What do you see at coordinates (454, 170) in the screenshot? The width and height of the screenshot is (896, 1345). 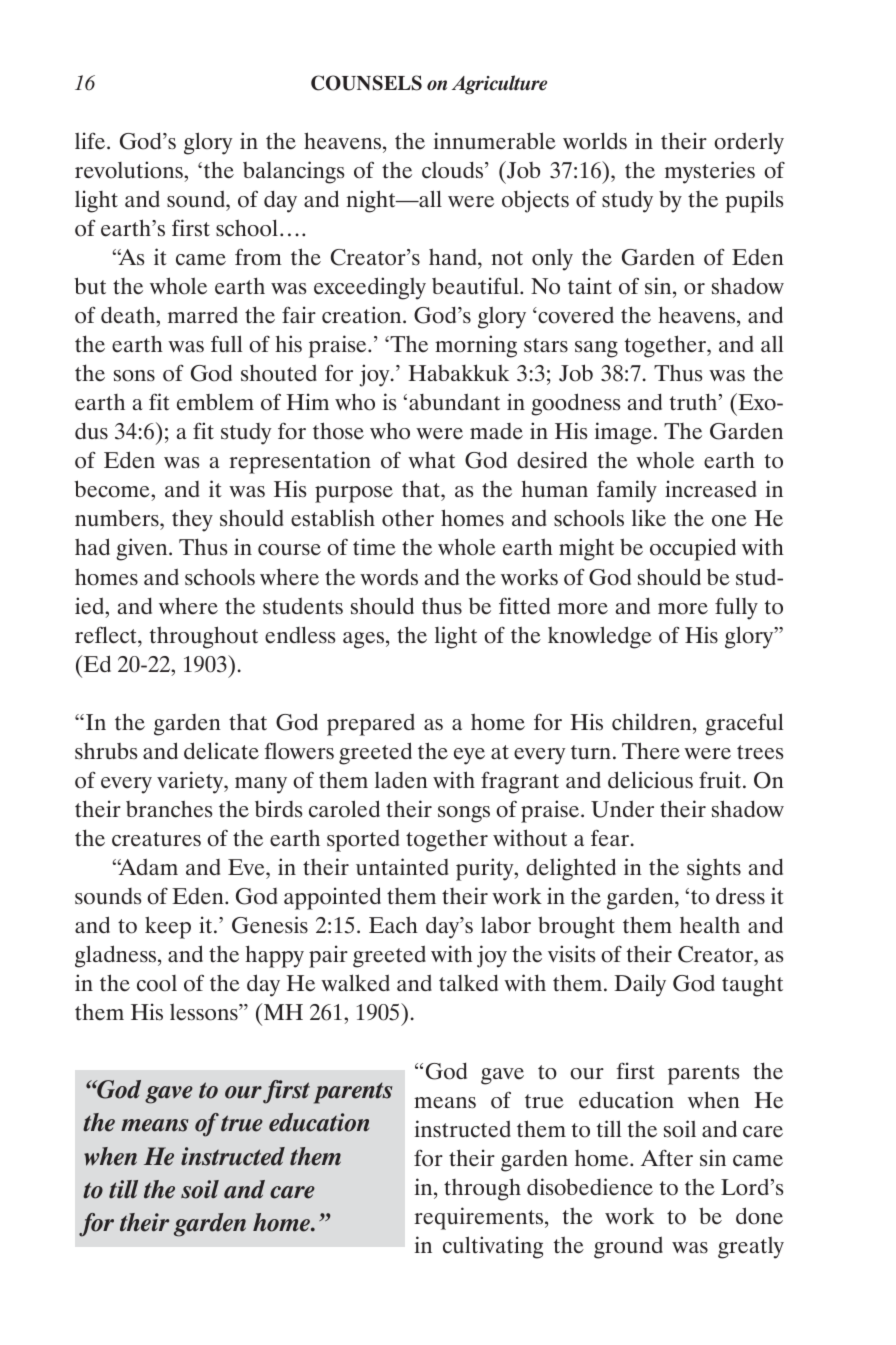 I see `clouds` at bounding box center [454, 170].
